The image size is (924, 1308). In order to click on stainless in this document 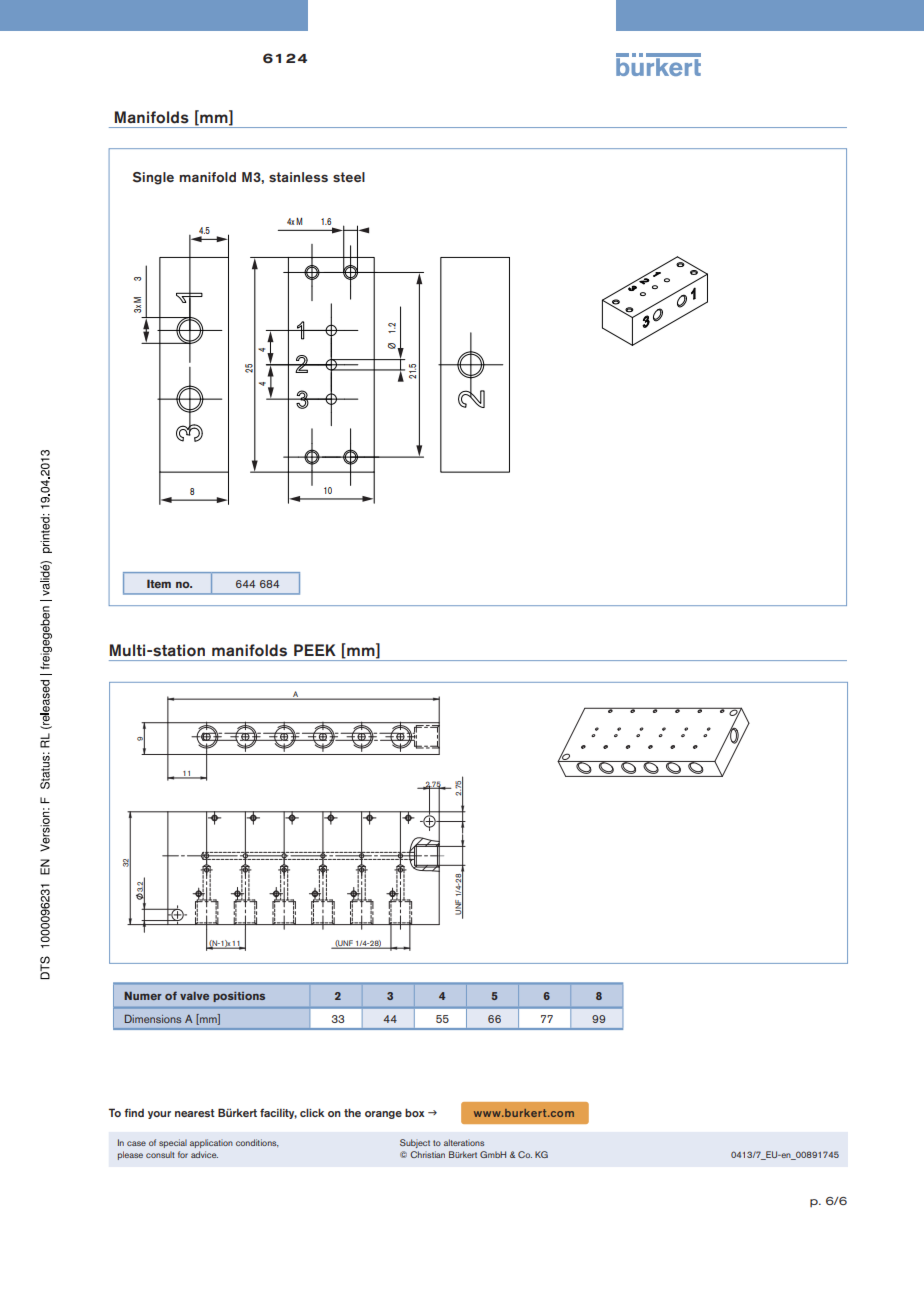, I will do `click(298, 177)`.
